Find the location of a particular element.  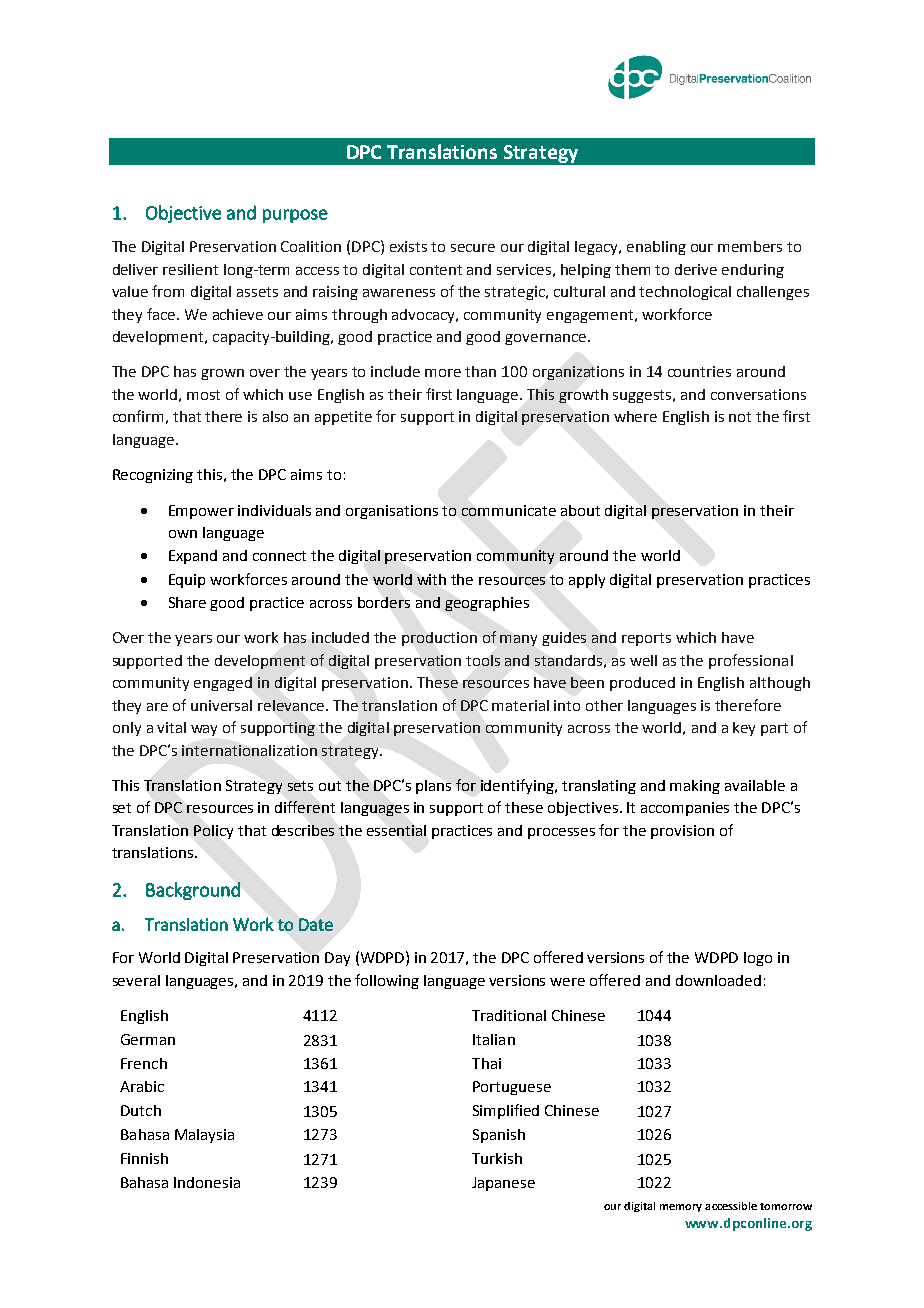

derive is located at coordinates (696, 269).
